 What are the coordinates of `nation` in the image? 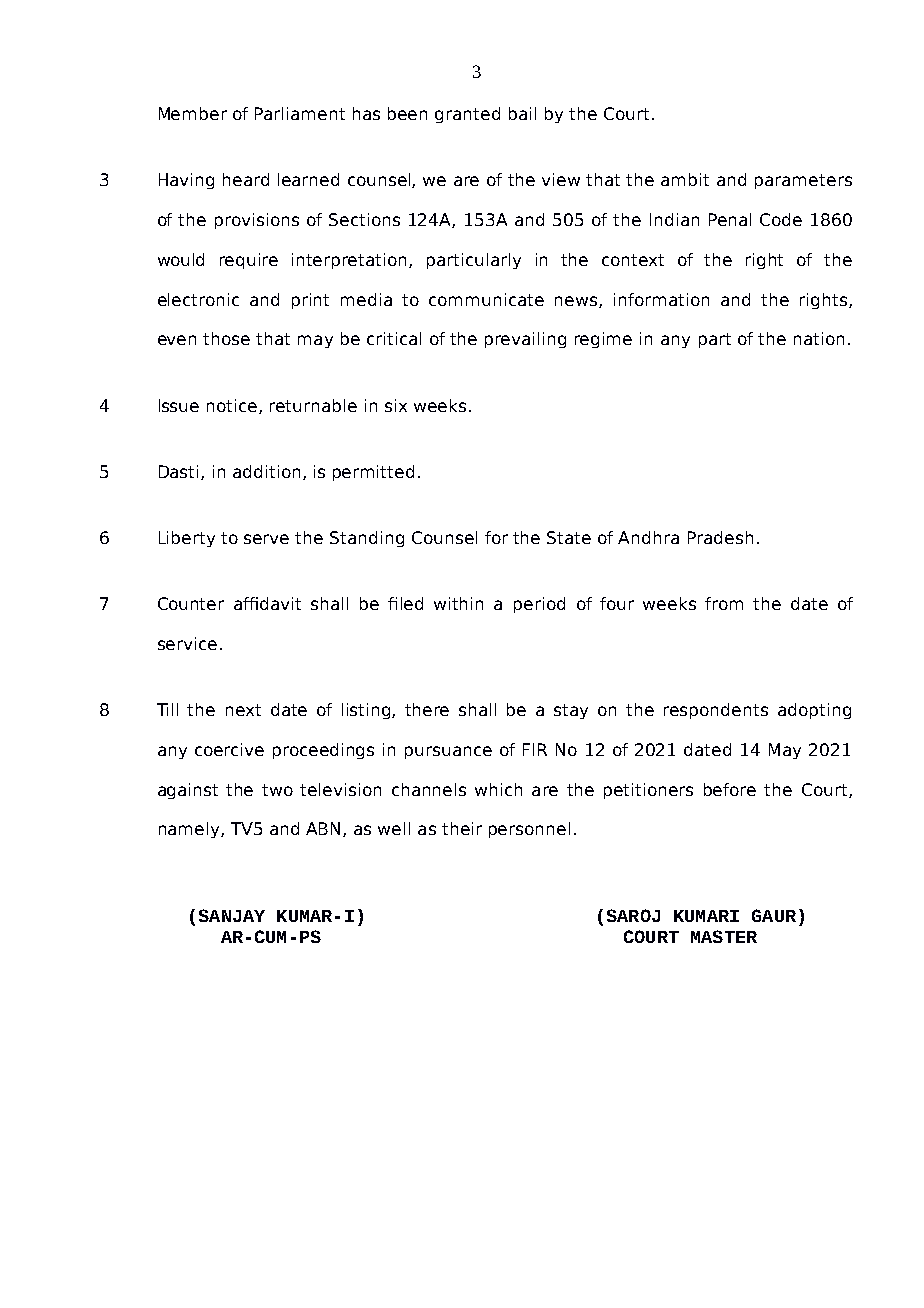 It's located at (819, 338).
